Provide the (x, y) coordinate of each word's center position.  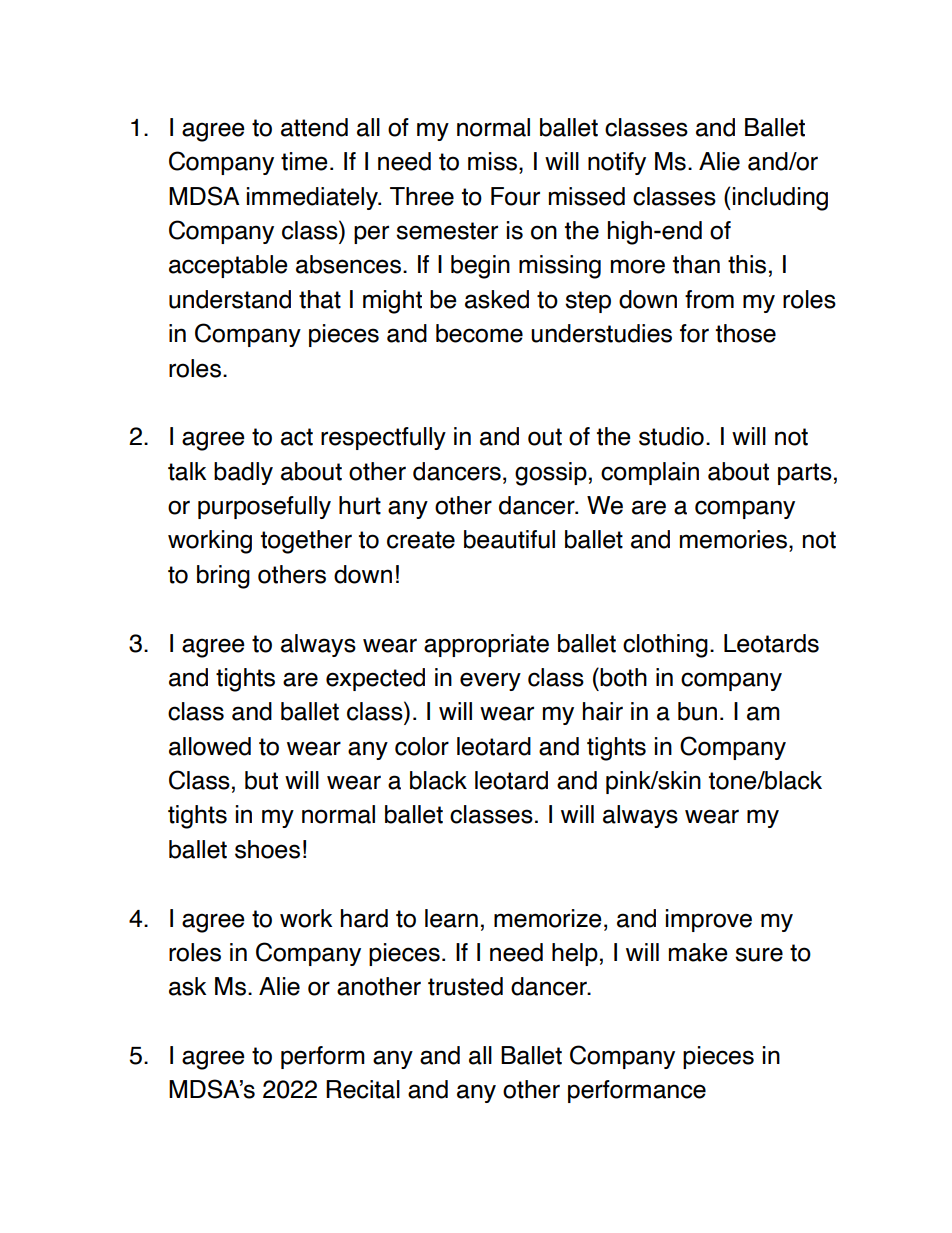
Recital (363, 1089)
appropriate (486, 645)
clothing (665, 646)
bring (223, 577)
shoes (267, 849)
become (479, 333)
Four (515, 196)
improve (709, 920)
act (297, 437)
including (780, 199)
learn (451, 918)
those (746, 333)
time (304, 161)
